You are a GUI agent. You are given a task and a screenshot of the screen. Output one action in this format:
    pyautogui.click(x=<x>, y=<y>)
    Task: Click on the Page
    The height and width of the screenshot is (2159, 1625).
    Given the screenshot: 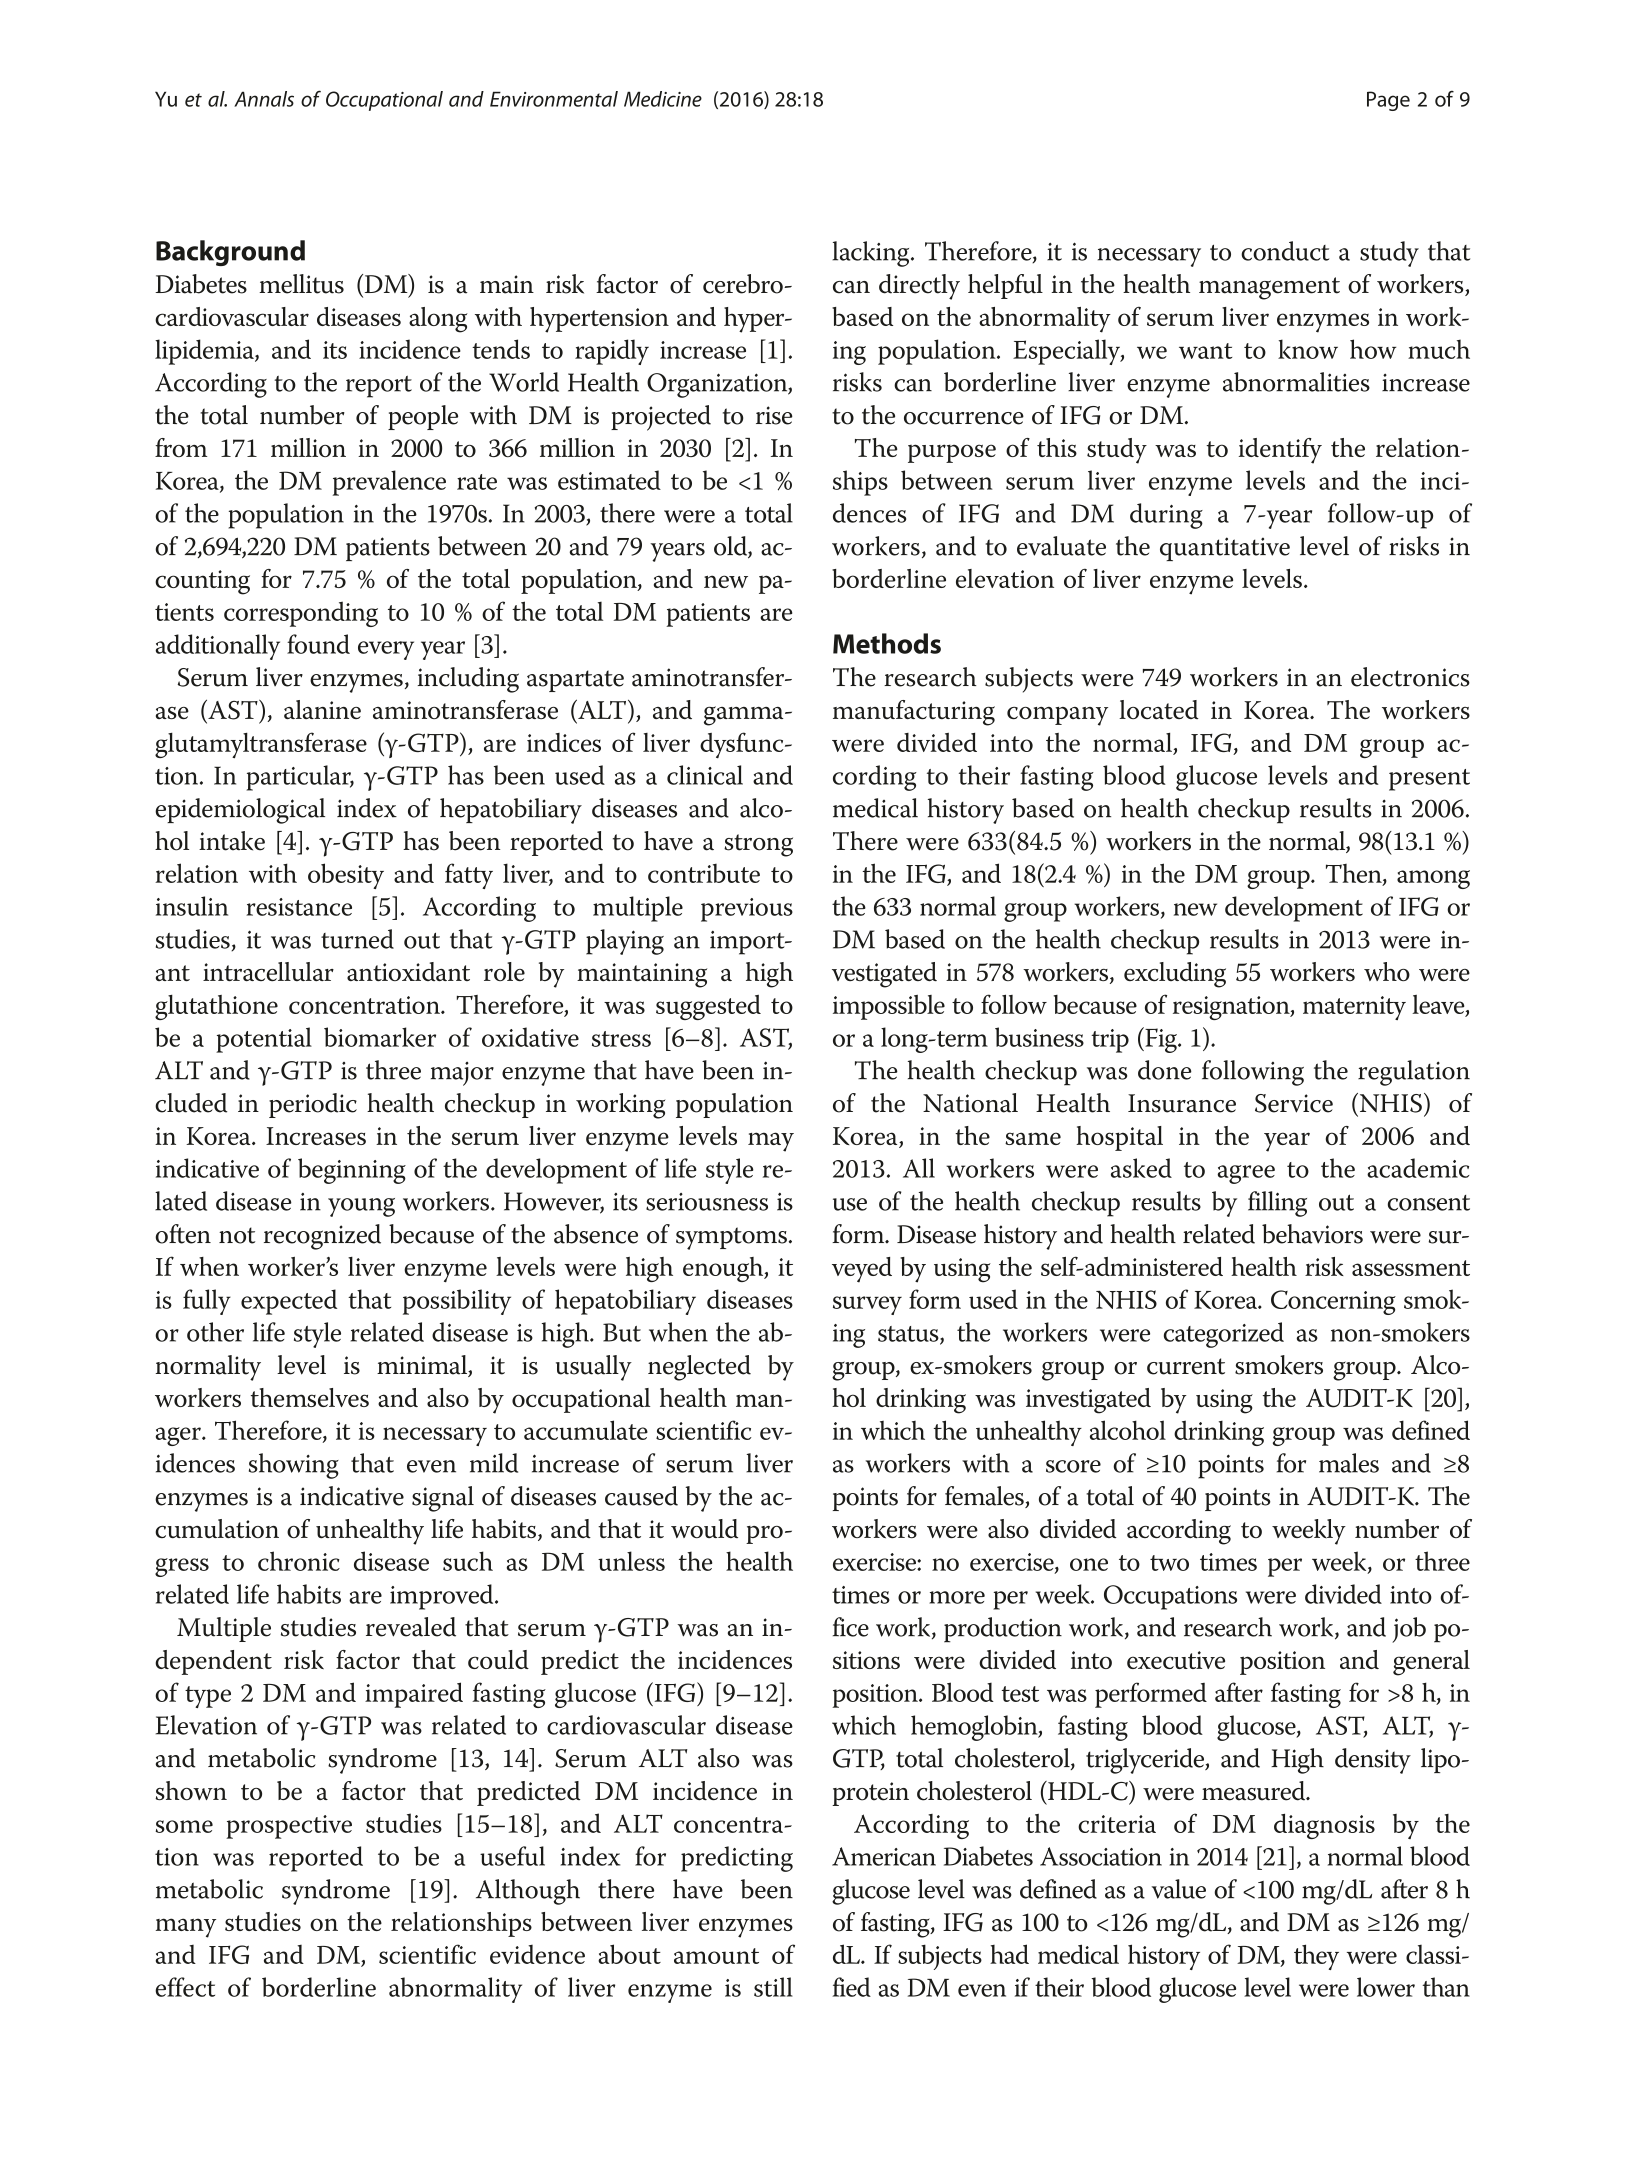 What is the action you would take?
    pyautogui.click(x=1388, y=101)
